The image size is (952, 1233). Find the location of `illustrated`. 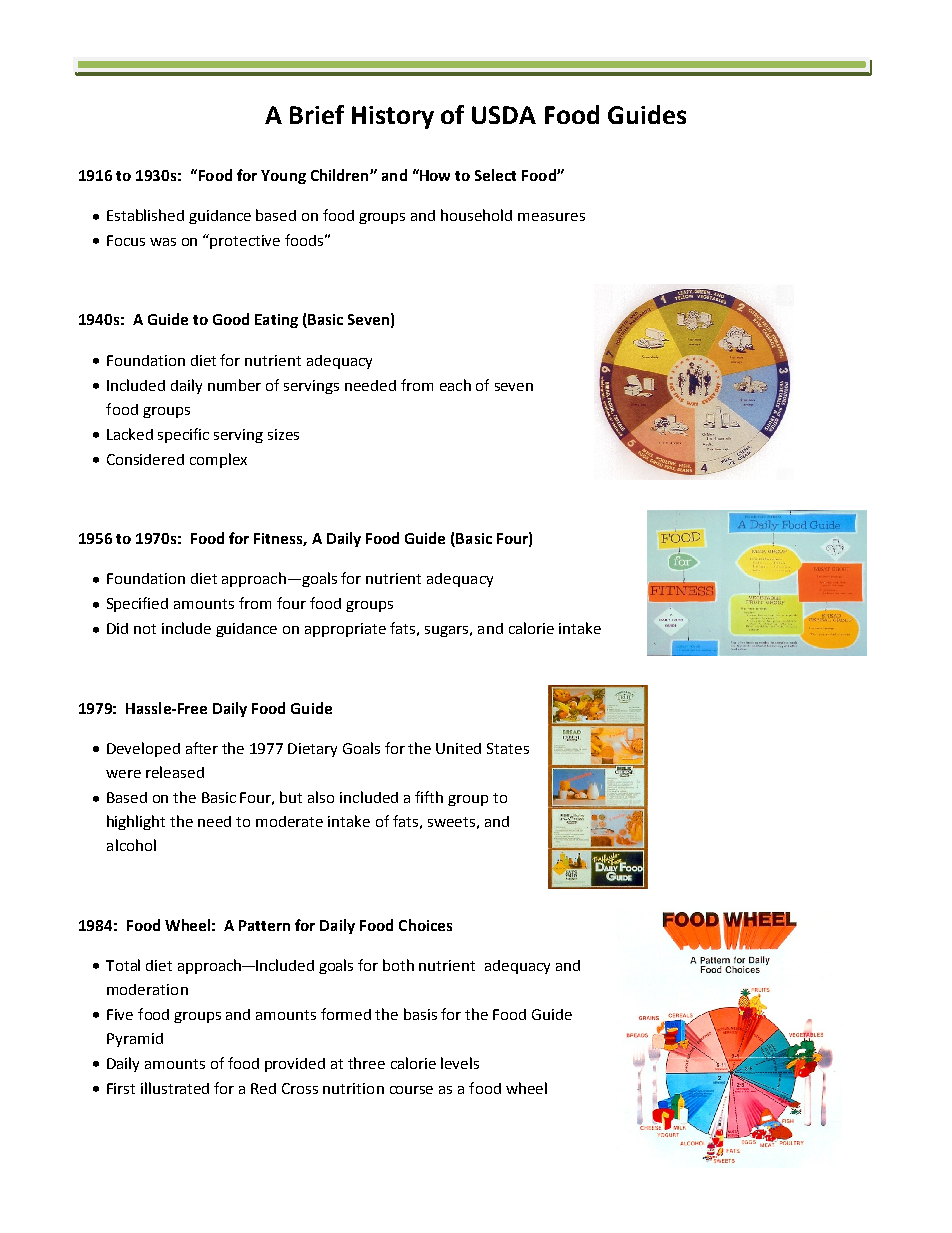

illustrated is located at coordinates (175, 1088).
